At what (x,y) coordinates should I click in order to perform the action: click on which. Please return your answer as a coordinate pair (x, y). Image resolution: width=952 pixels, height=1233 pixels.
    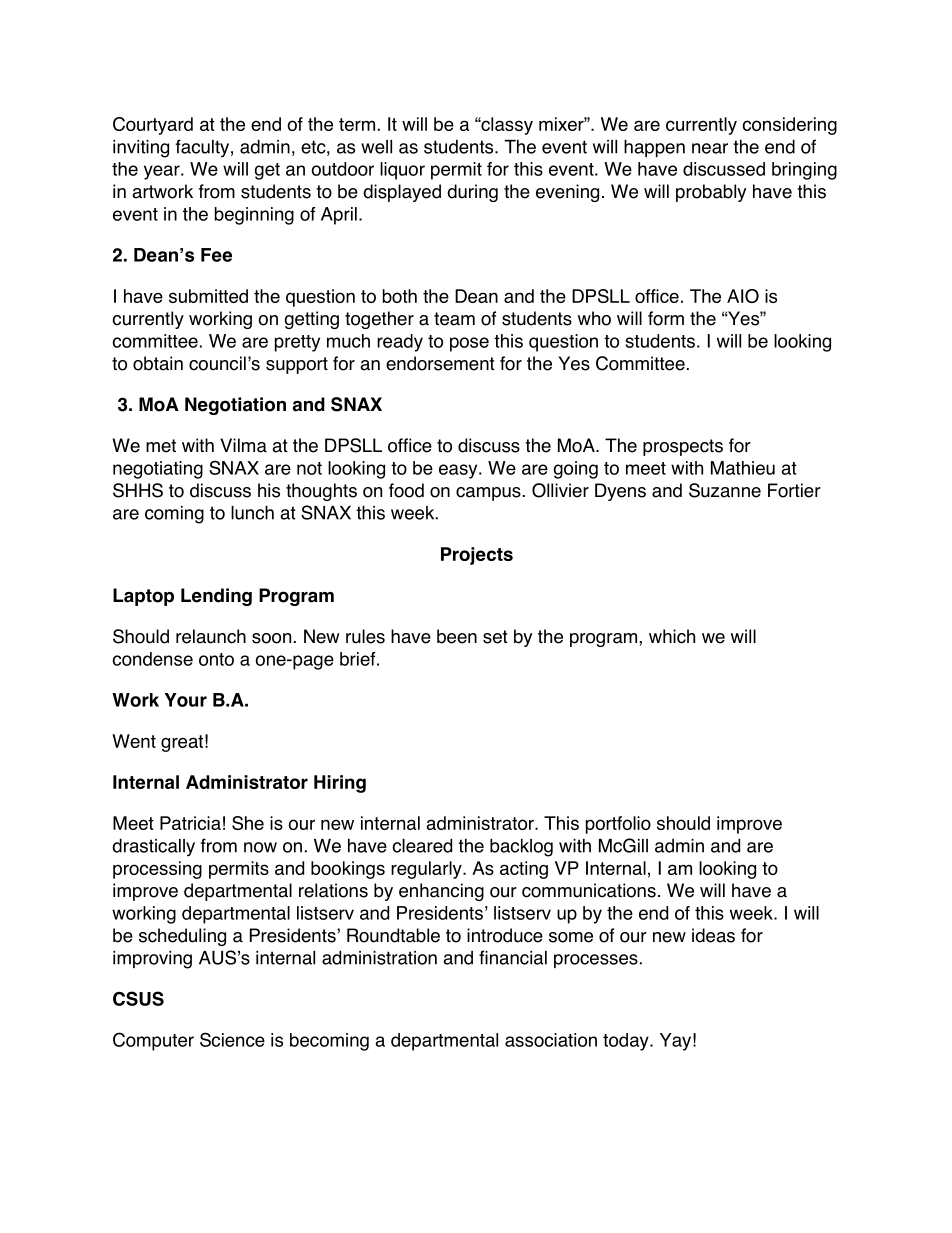
    Looking at the image, I should click on (672, 636).
